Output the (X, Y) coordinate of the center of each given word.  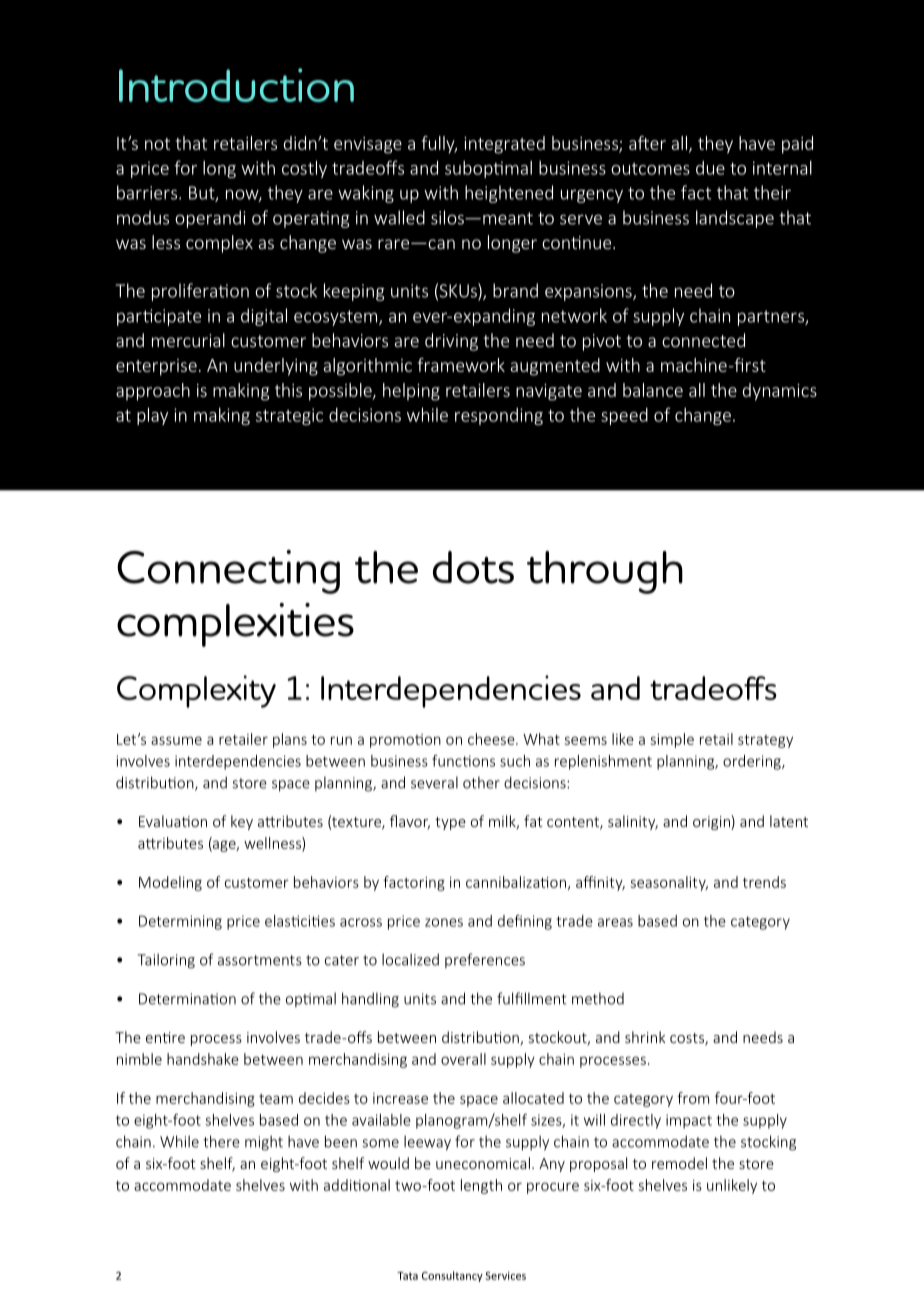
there (221, 1141)
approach (153, 392)
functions (463, 761)
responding (499, 416)
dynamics (780, 392)
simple (672, 740)
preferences (485, 960)
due (710, 168)
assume (176, 740)
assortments (260, 960)
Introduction (236, 85)
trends (764, 882)
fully (439, 145)
